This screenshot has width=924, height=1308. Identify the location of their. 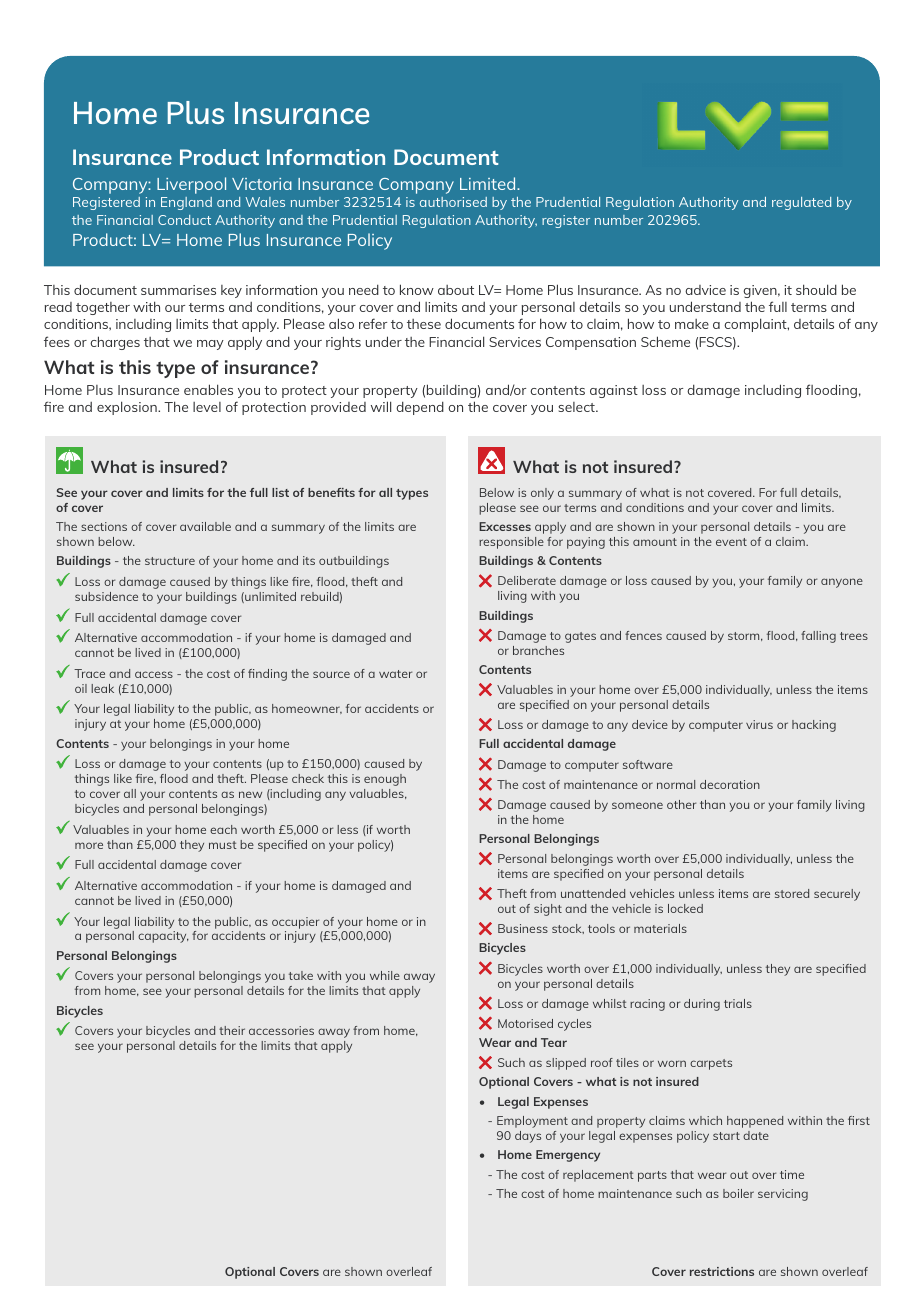
(232, 1030).
